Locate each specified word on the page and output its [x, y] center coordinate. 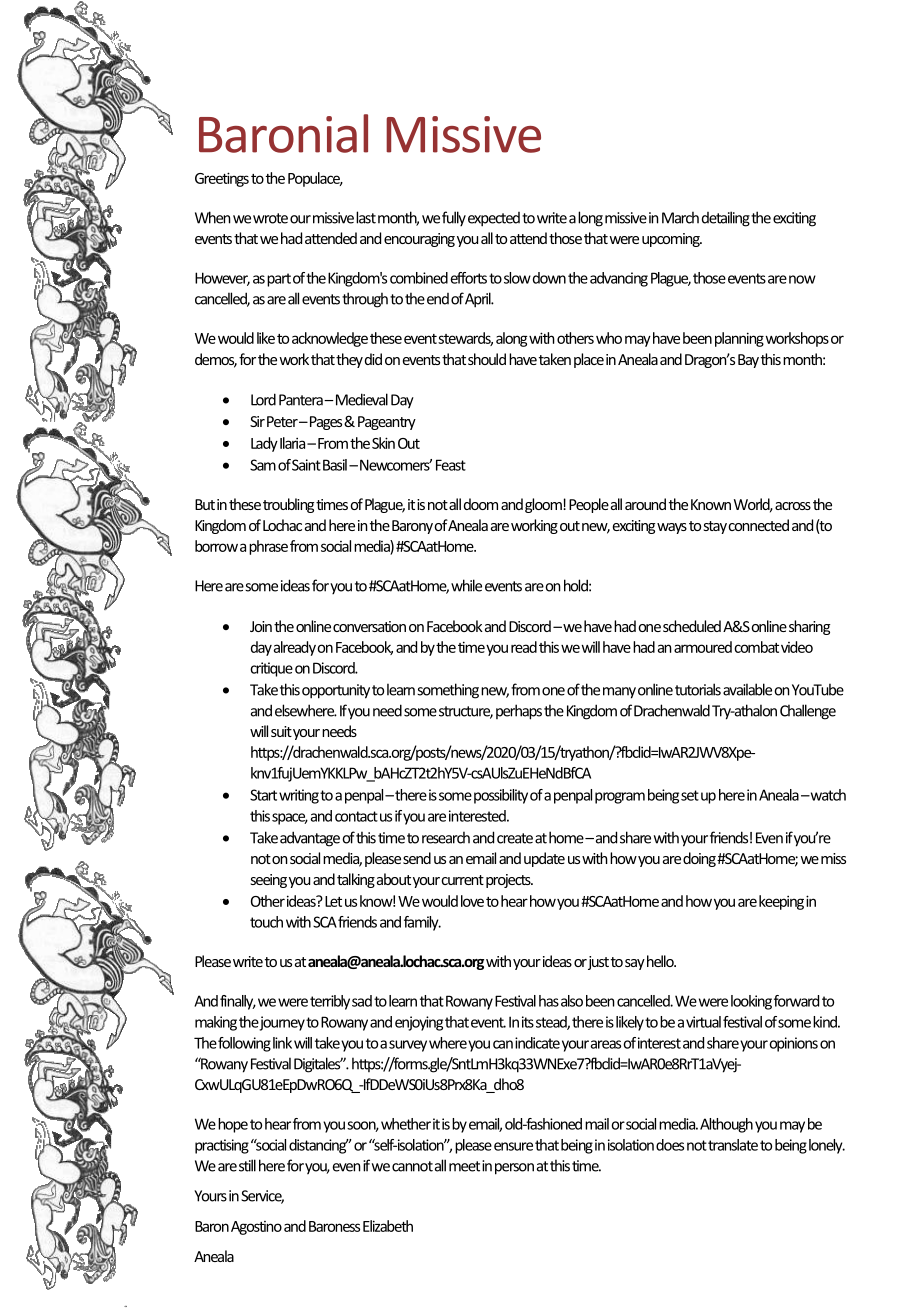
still [247, 1165]
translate [733, 1145]
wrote [270, 218]
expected [494, 219]
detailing [726, 219]
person [514, 1169]
